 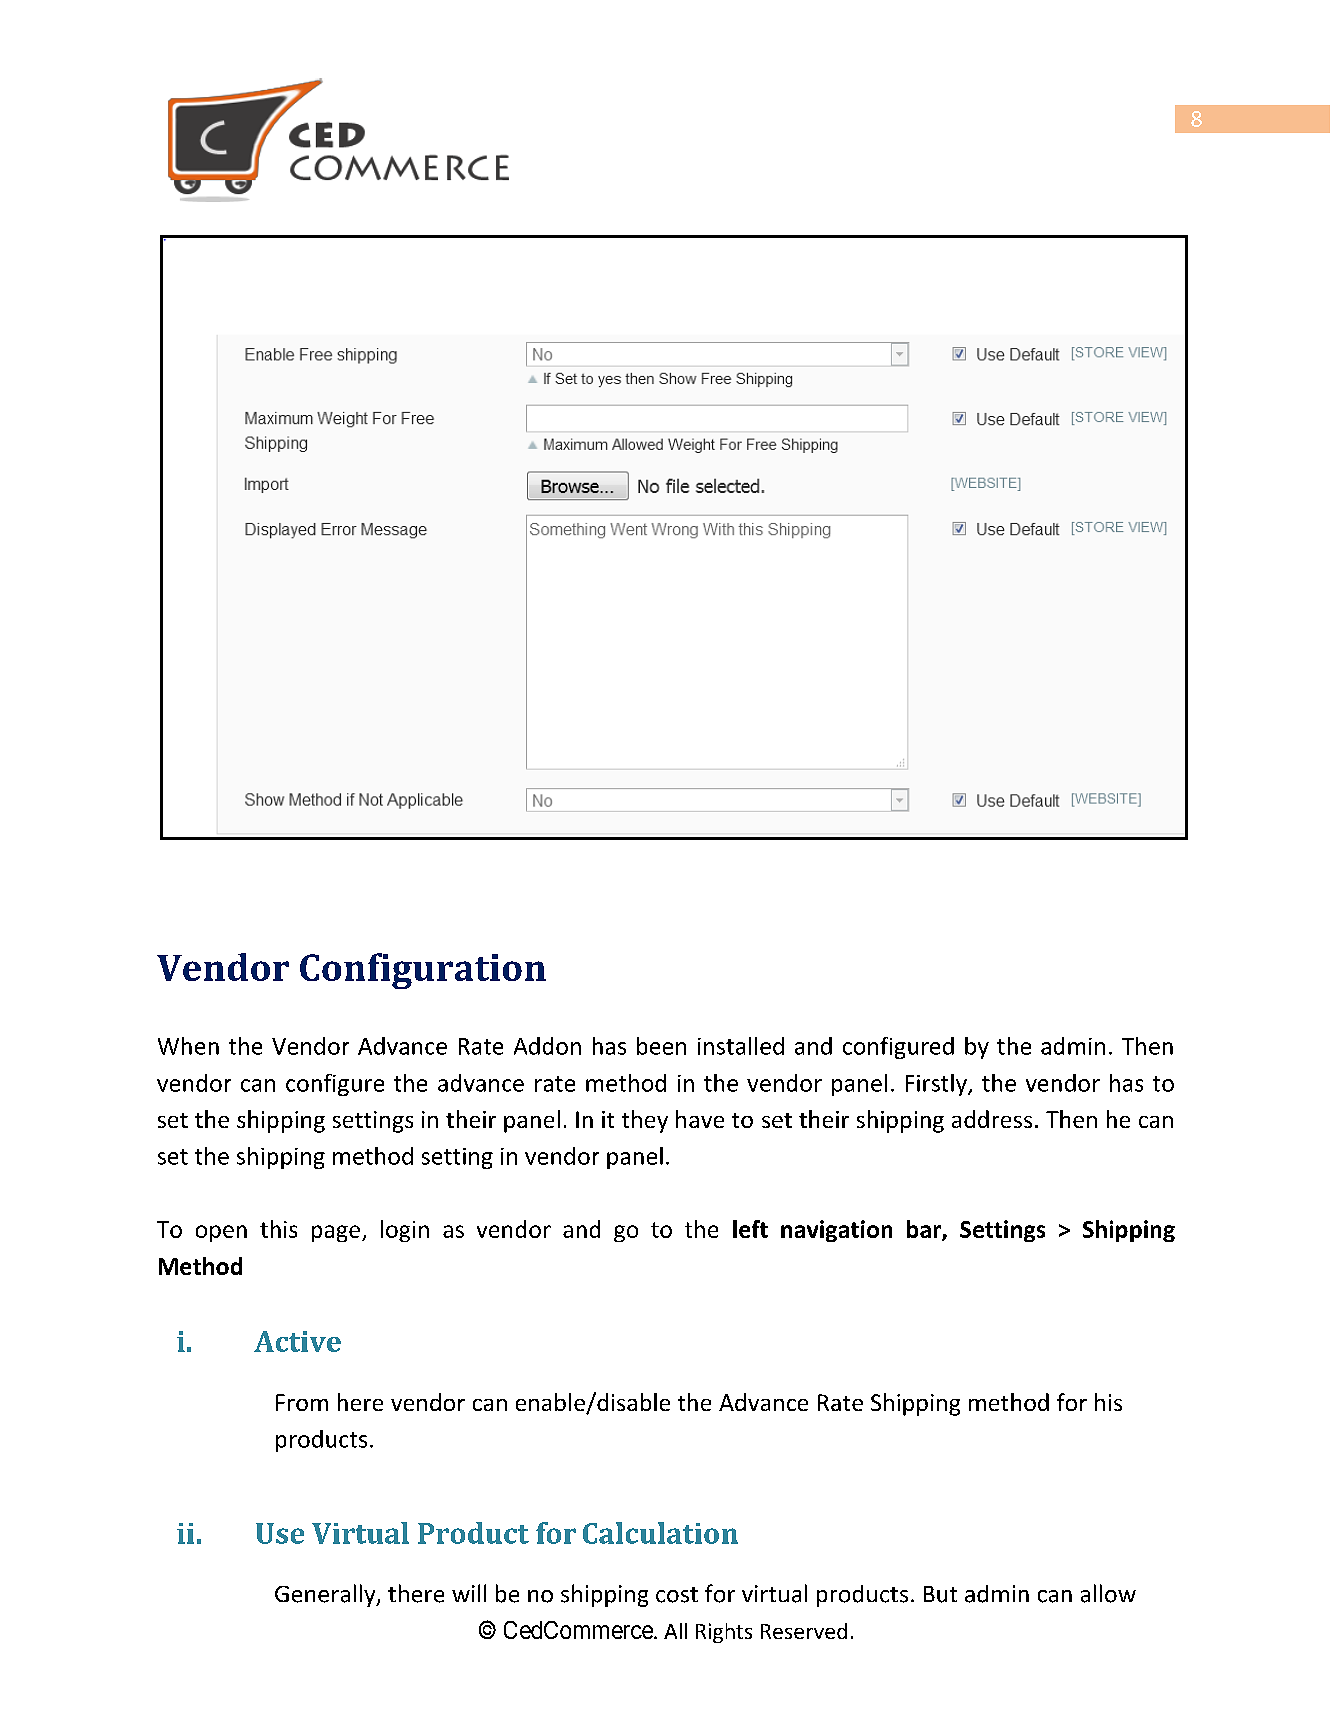 I want to click on this, so click(x=278, y=1229).
